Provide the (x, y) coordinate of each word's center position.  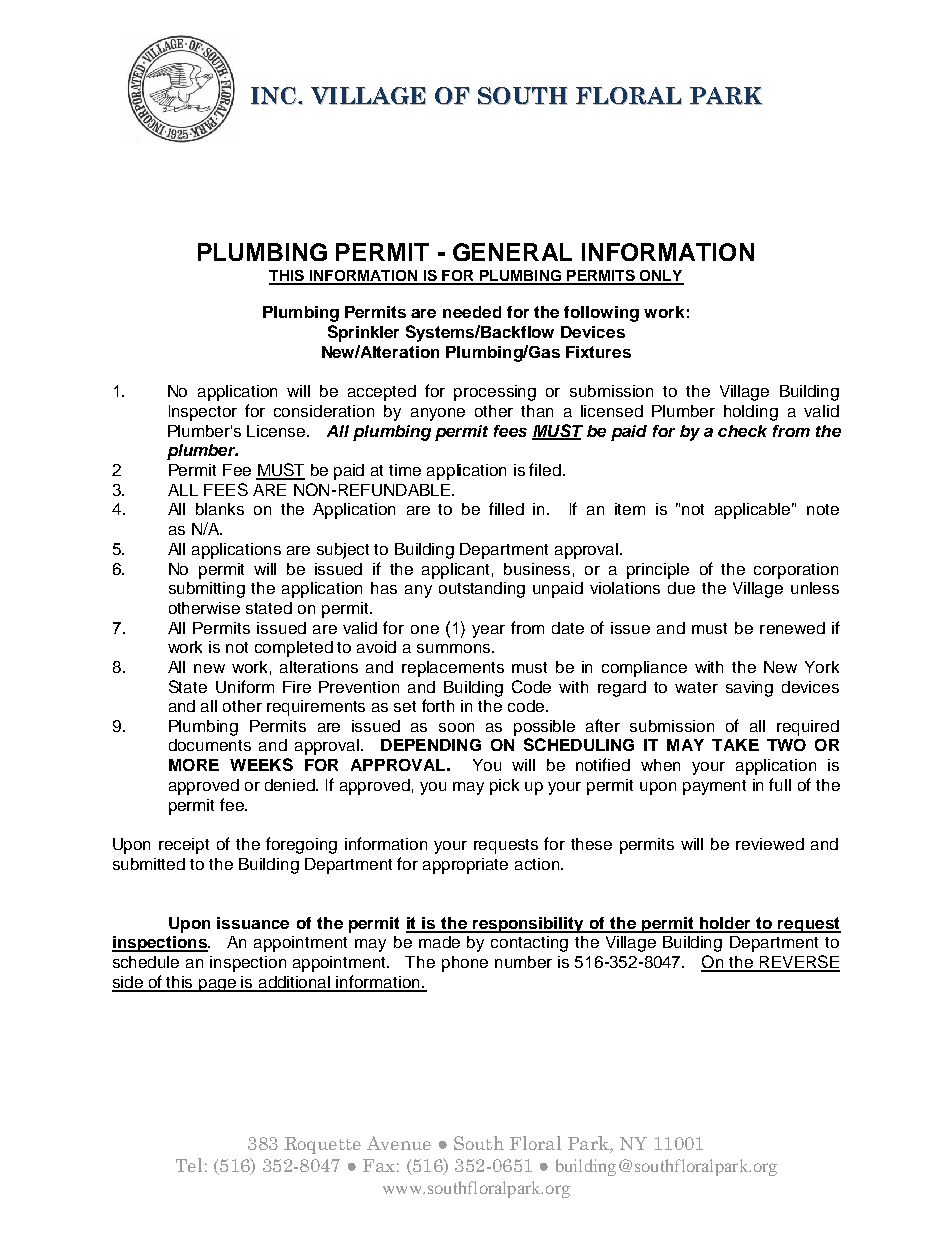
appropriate (465, 866)
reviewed (770, 844)
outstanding (482, 590)
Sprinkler (363, 333)
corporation (796, 571)
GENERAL (512, 252)
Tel (189, 1165)
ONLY (661, 277)
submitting (207, 590)
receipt (184, 846)
